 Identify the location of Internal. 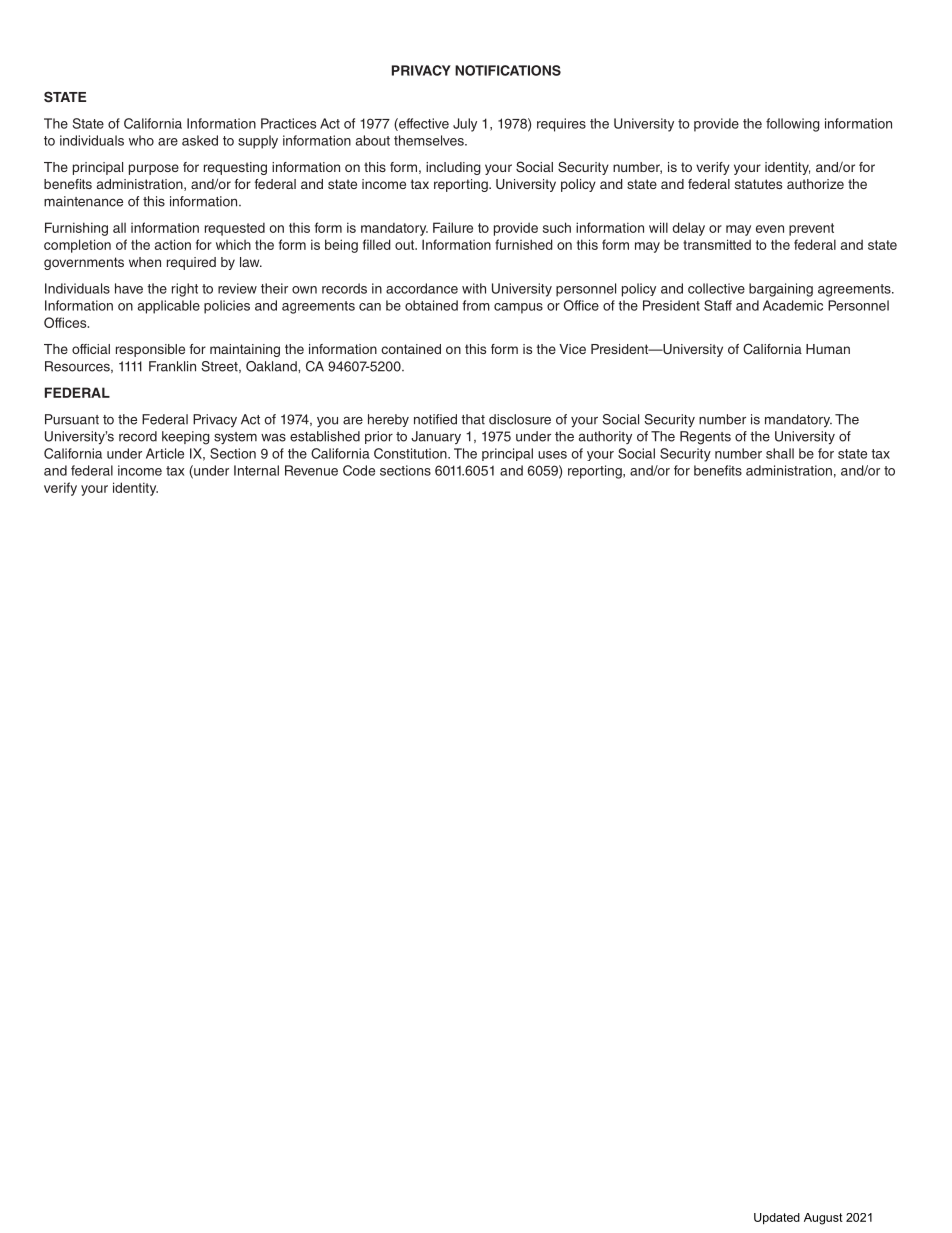
(256, 470).
